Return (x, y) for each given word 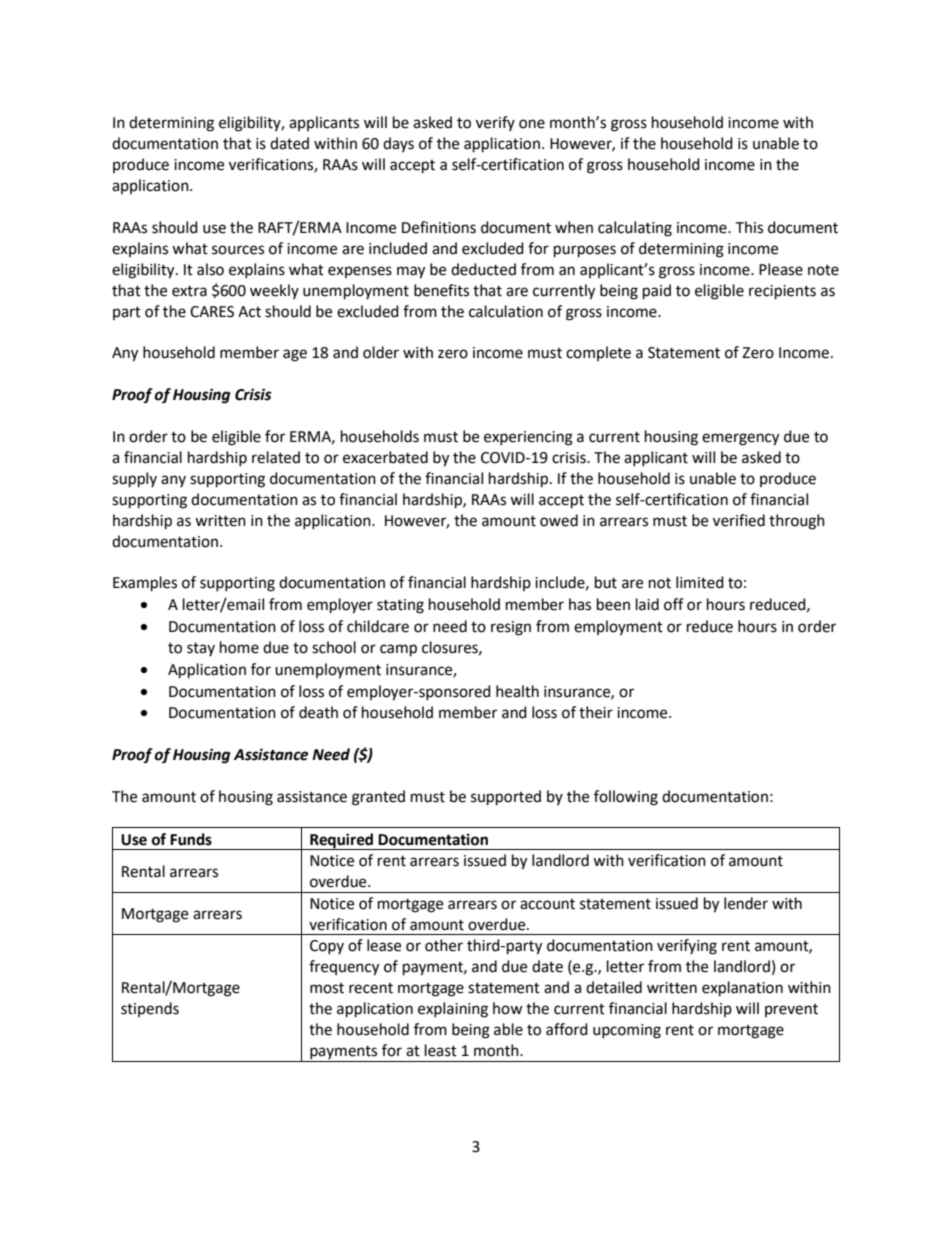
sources (238, 250)
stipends (150, 1009)
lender (746, 903)
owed (559, 520)
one (532, 124)
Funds (191, 839)
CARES (212, 312)
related (276, 457)
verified (739, 520)
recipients (782, 292)
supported (506, 798)
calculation (506, 311)
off (674, 604)
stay (201, 649)
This (749, 227)
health (517, 691)
